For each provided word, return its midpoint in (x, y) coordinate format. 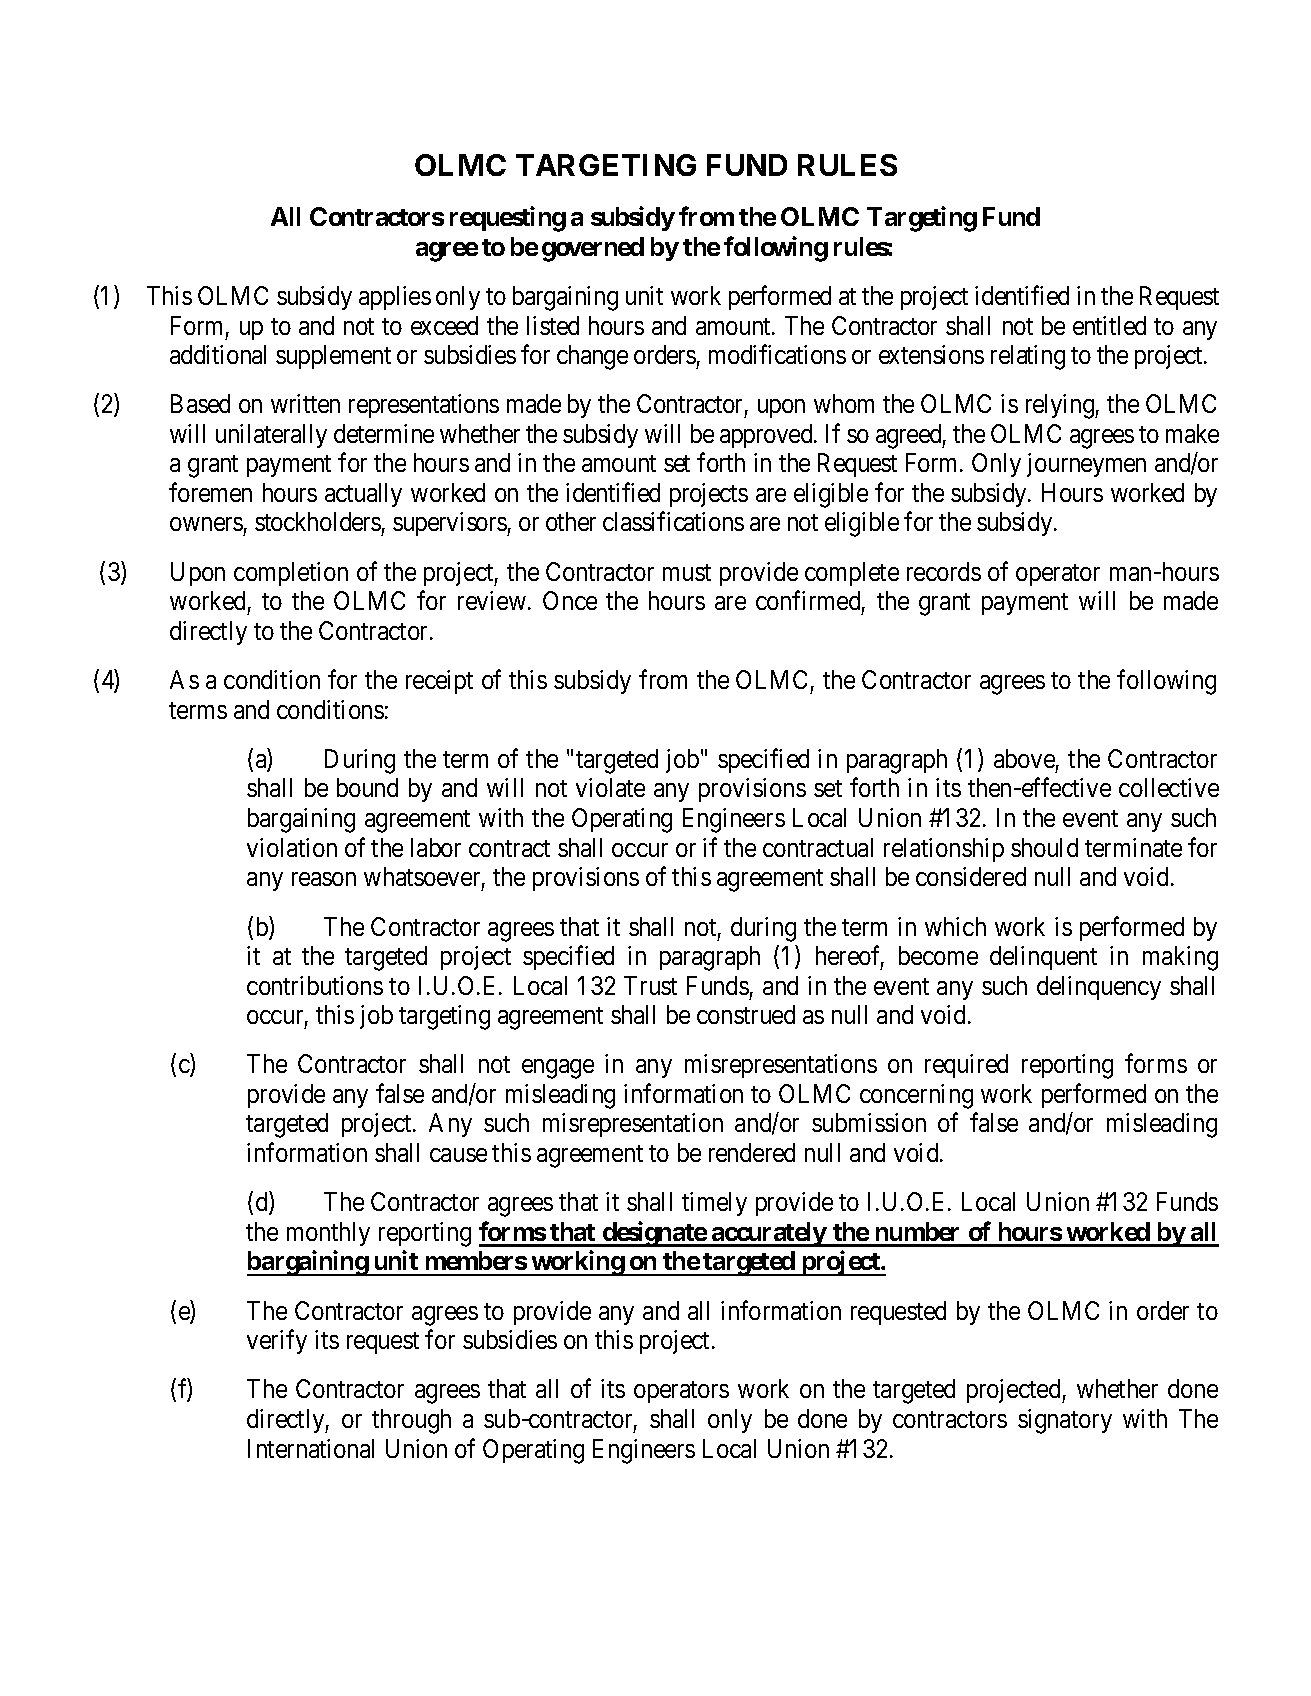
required (966, 1066)
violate (610, 787)
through (411, 1421)
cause (458, 1155)
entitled (1109, 325)
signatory (1065, 1421)
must (687, 572)
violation (292, 847)
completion (291, 574)
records (944, 571)
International (311, 1448)
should (1044, 847)
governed (593, 249)
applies (395, 298)
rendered (752, 1152)
